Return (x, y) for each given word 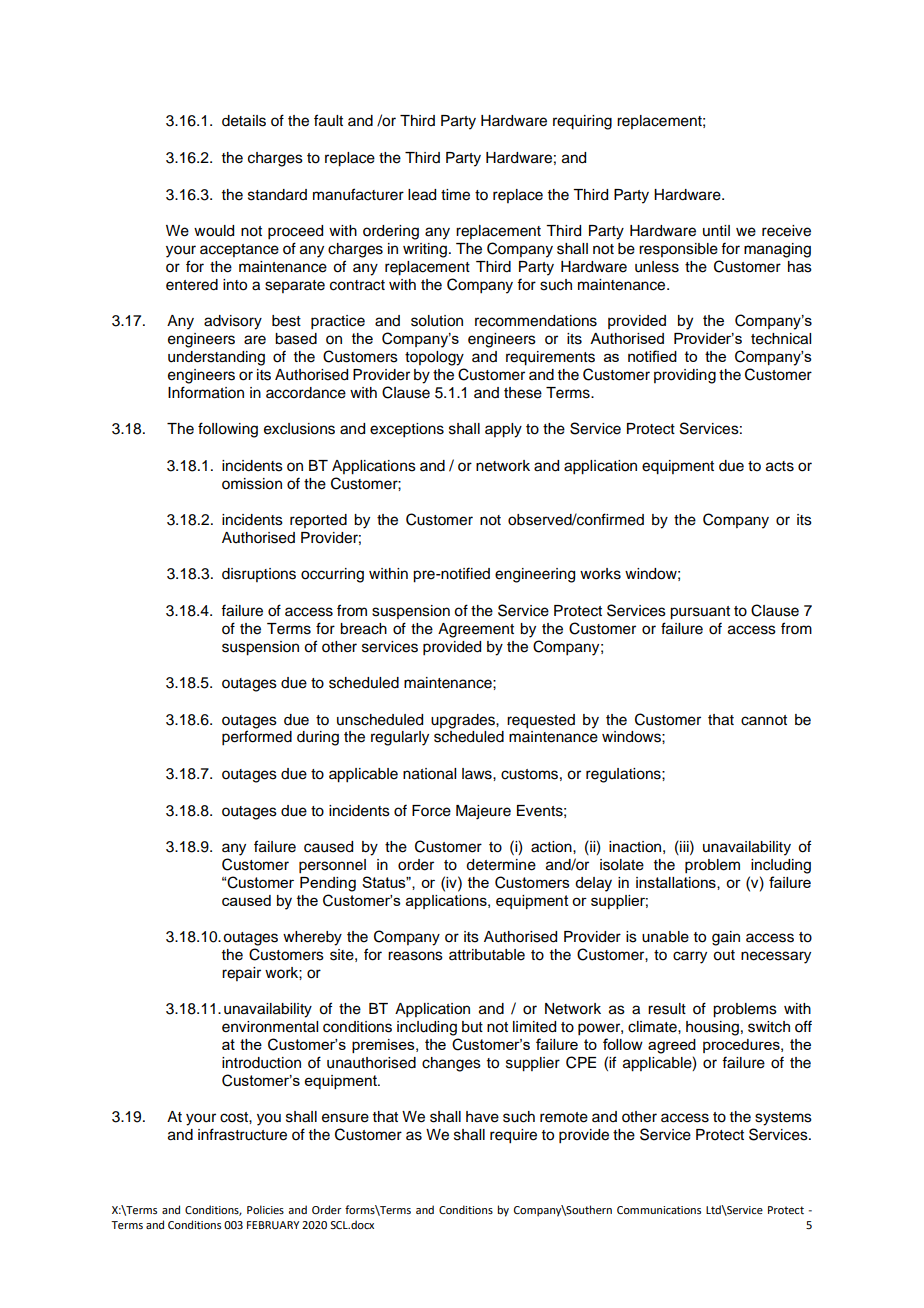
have (482, 1117)
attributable (487, 955)
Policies (265, 1209)
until (716, 230)
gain (726, 938)
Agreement (476, 630)
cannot (764, 720)
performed (257, 738)
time (455, 195)
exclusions (299, 429)
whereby (312, 938)
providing (685, 376)
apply (503, 430)
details (244, 121)
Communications (659, 1210)
